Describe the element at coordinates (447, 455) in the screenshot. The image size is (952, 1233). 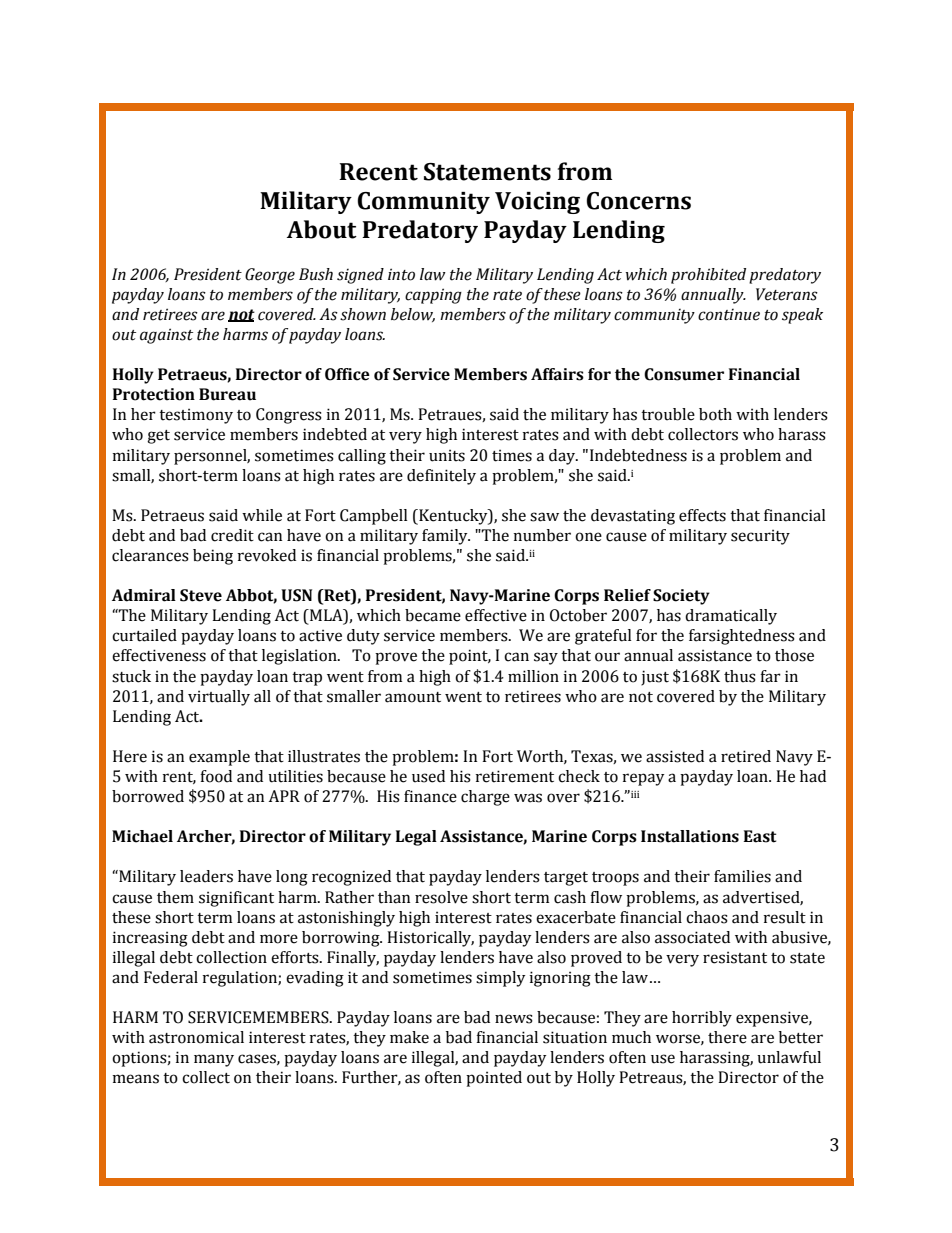
I see `units` at that location.
